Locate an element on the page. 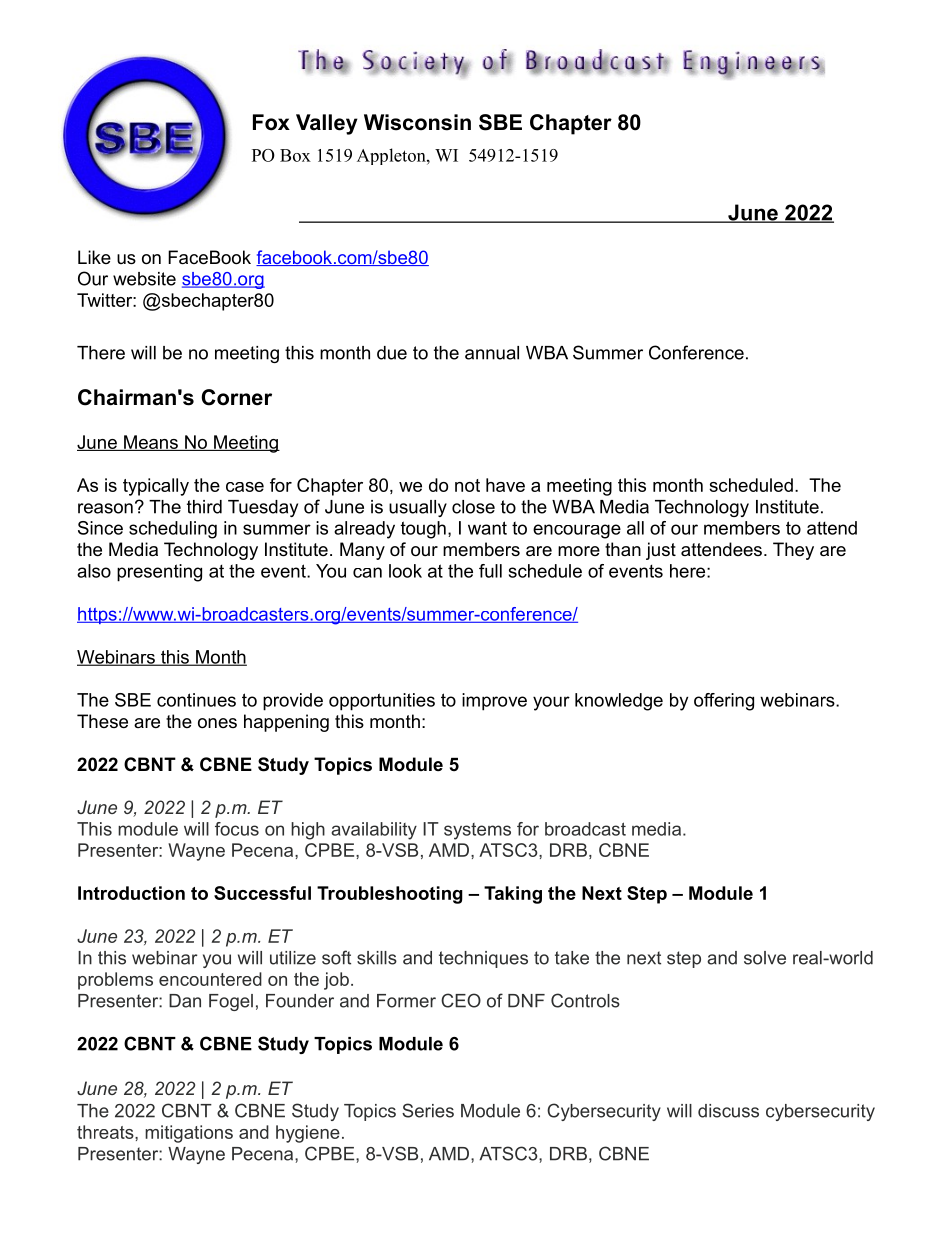 Image resolution: width=952 pixels, height=1233 pixels. Fox is located at coordinates (271, 122).
